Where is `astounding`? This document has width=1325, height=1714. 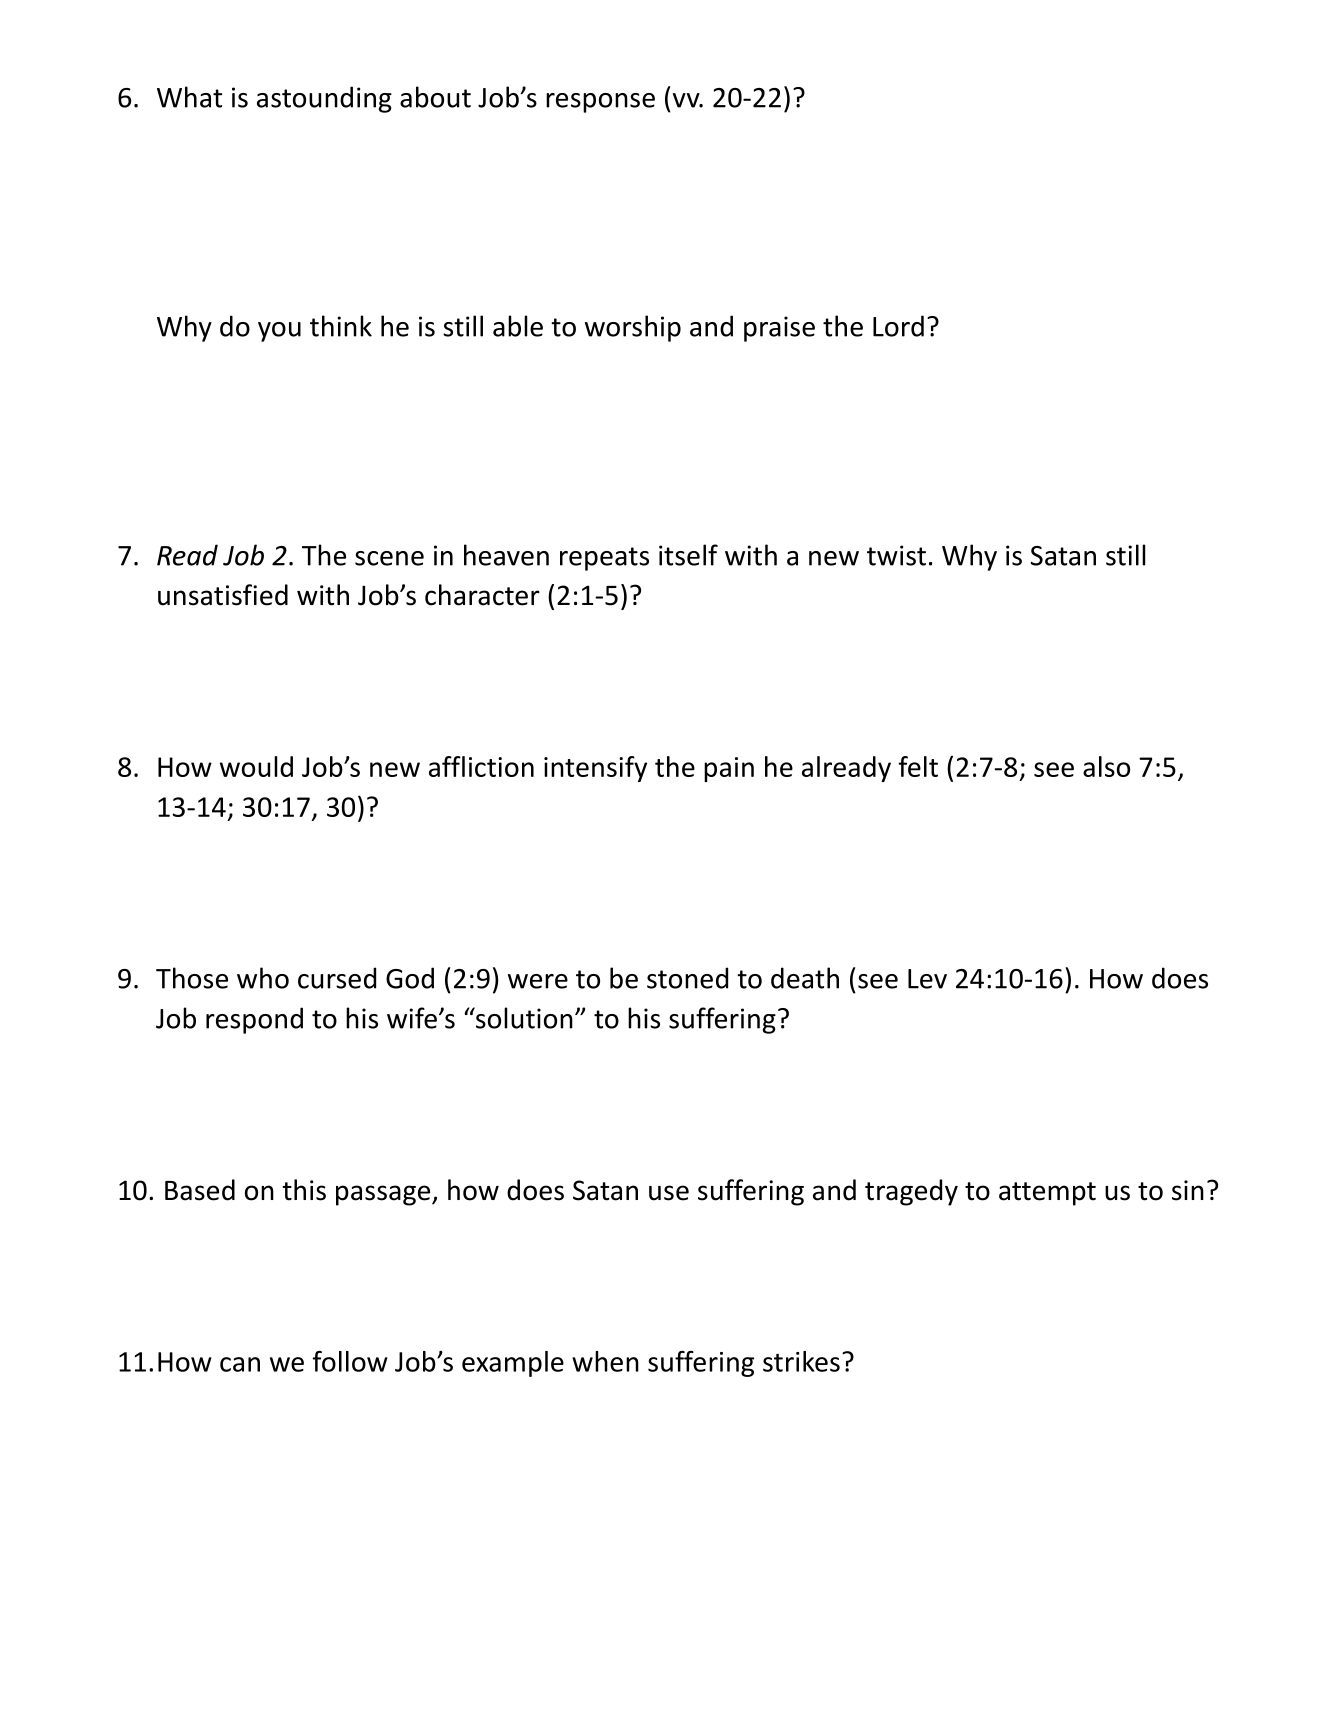
astounding is located at coordinates (324, 99).
